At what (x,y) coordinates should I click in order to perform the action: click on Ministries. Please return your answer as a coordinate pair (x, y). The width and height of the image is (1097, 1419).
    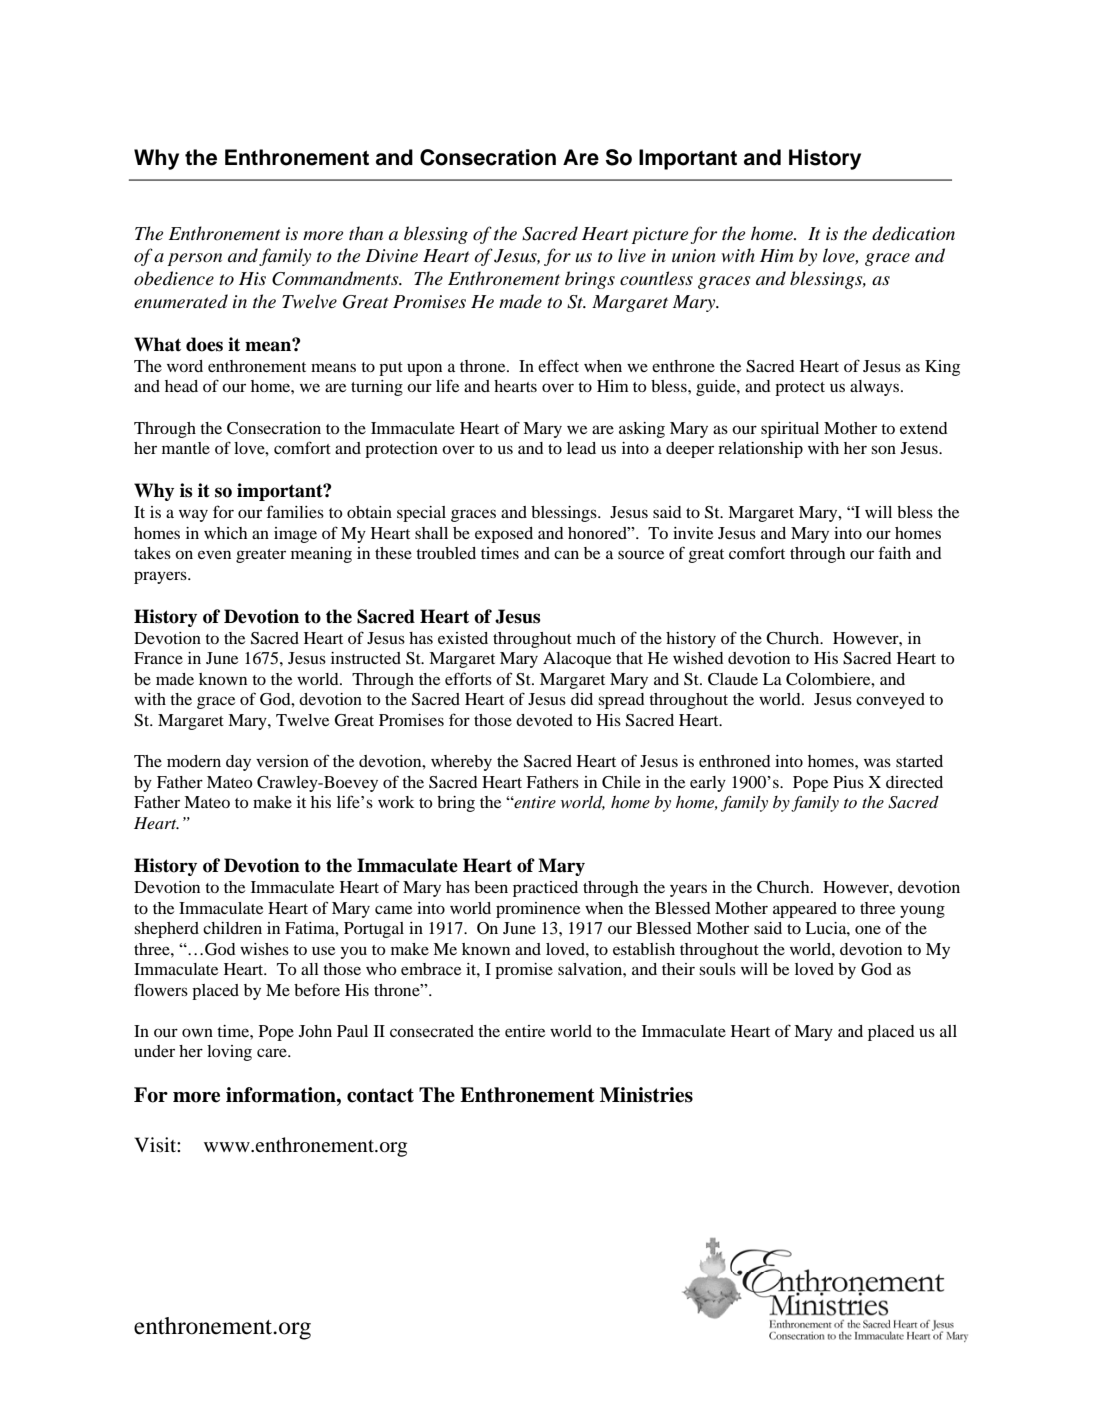
    Looking at the image, I should click on (646, 1095).
